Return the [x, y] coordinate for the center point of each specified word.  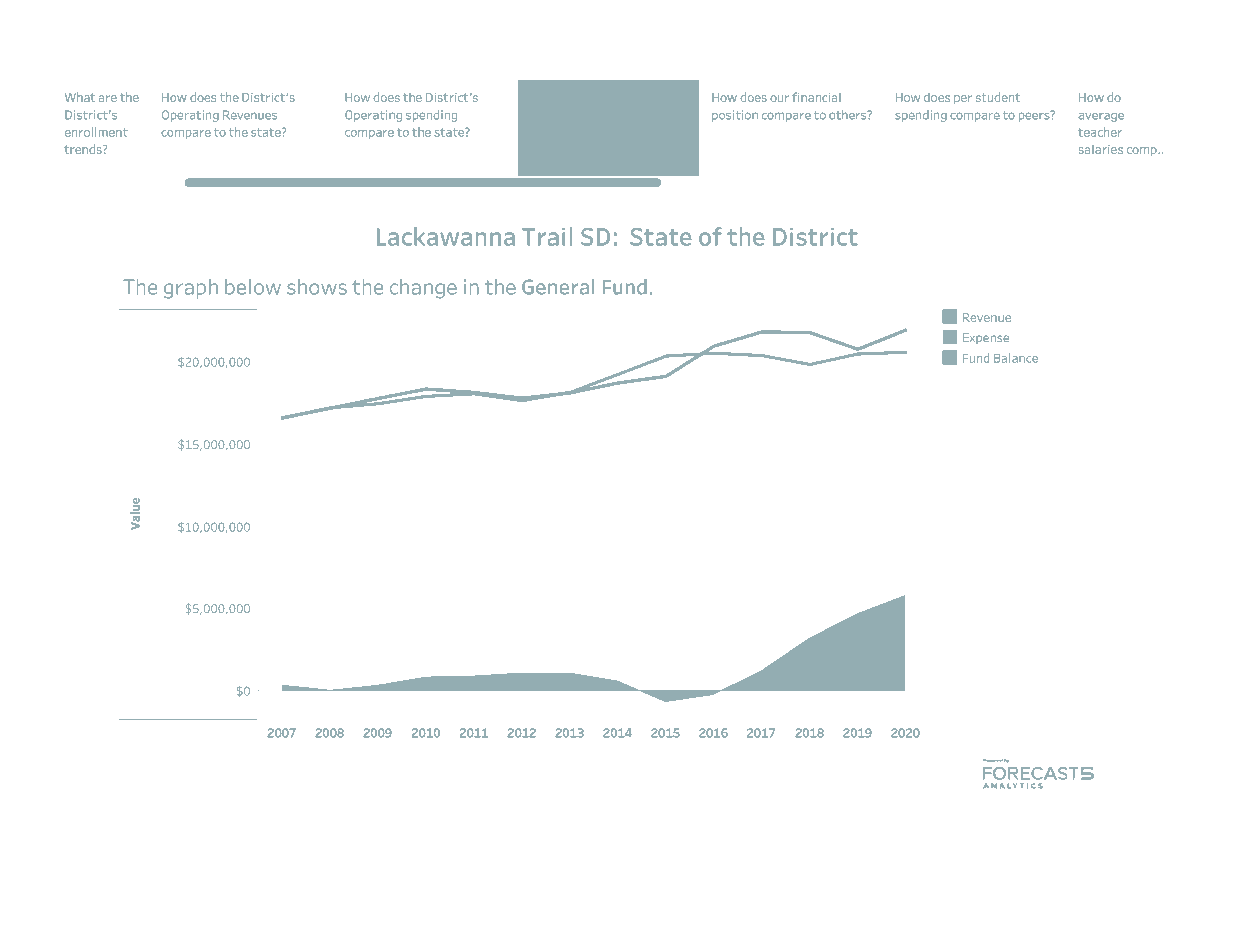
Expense [986, 338]
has [566, 97]
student [998, 97]
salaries [1101, 149]
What [80, 97]
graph [191, 289]
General [558, 287]
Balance [1016, 358]
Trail [547, 236]
